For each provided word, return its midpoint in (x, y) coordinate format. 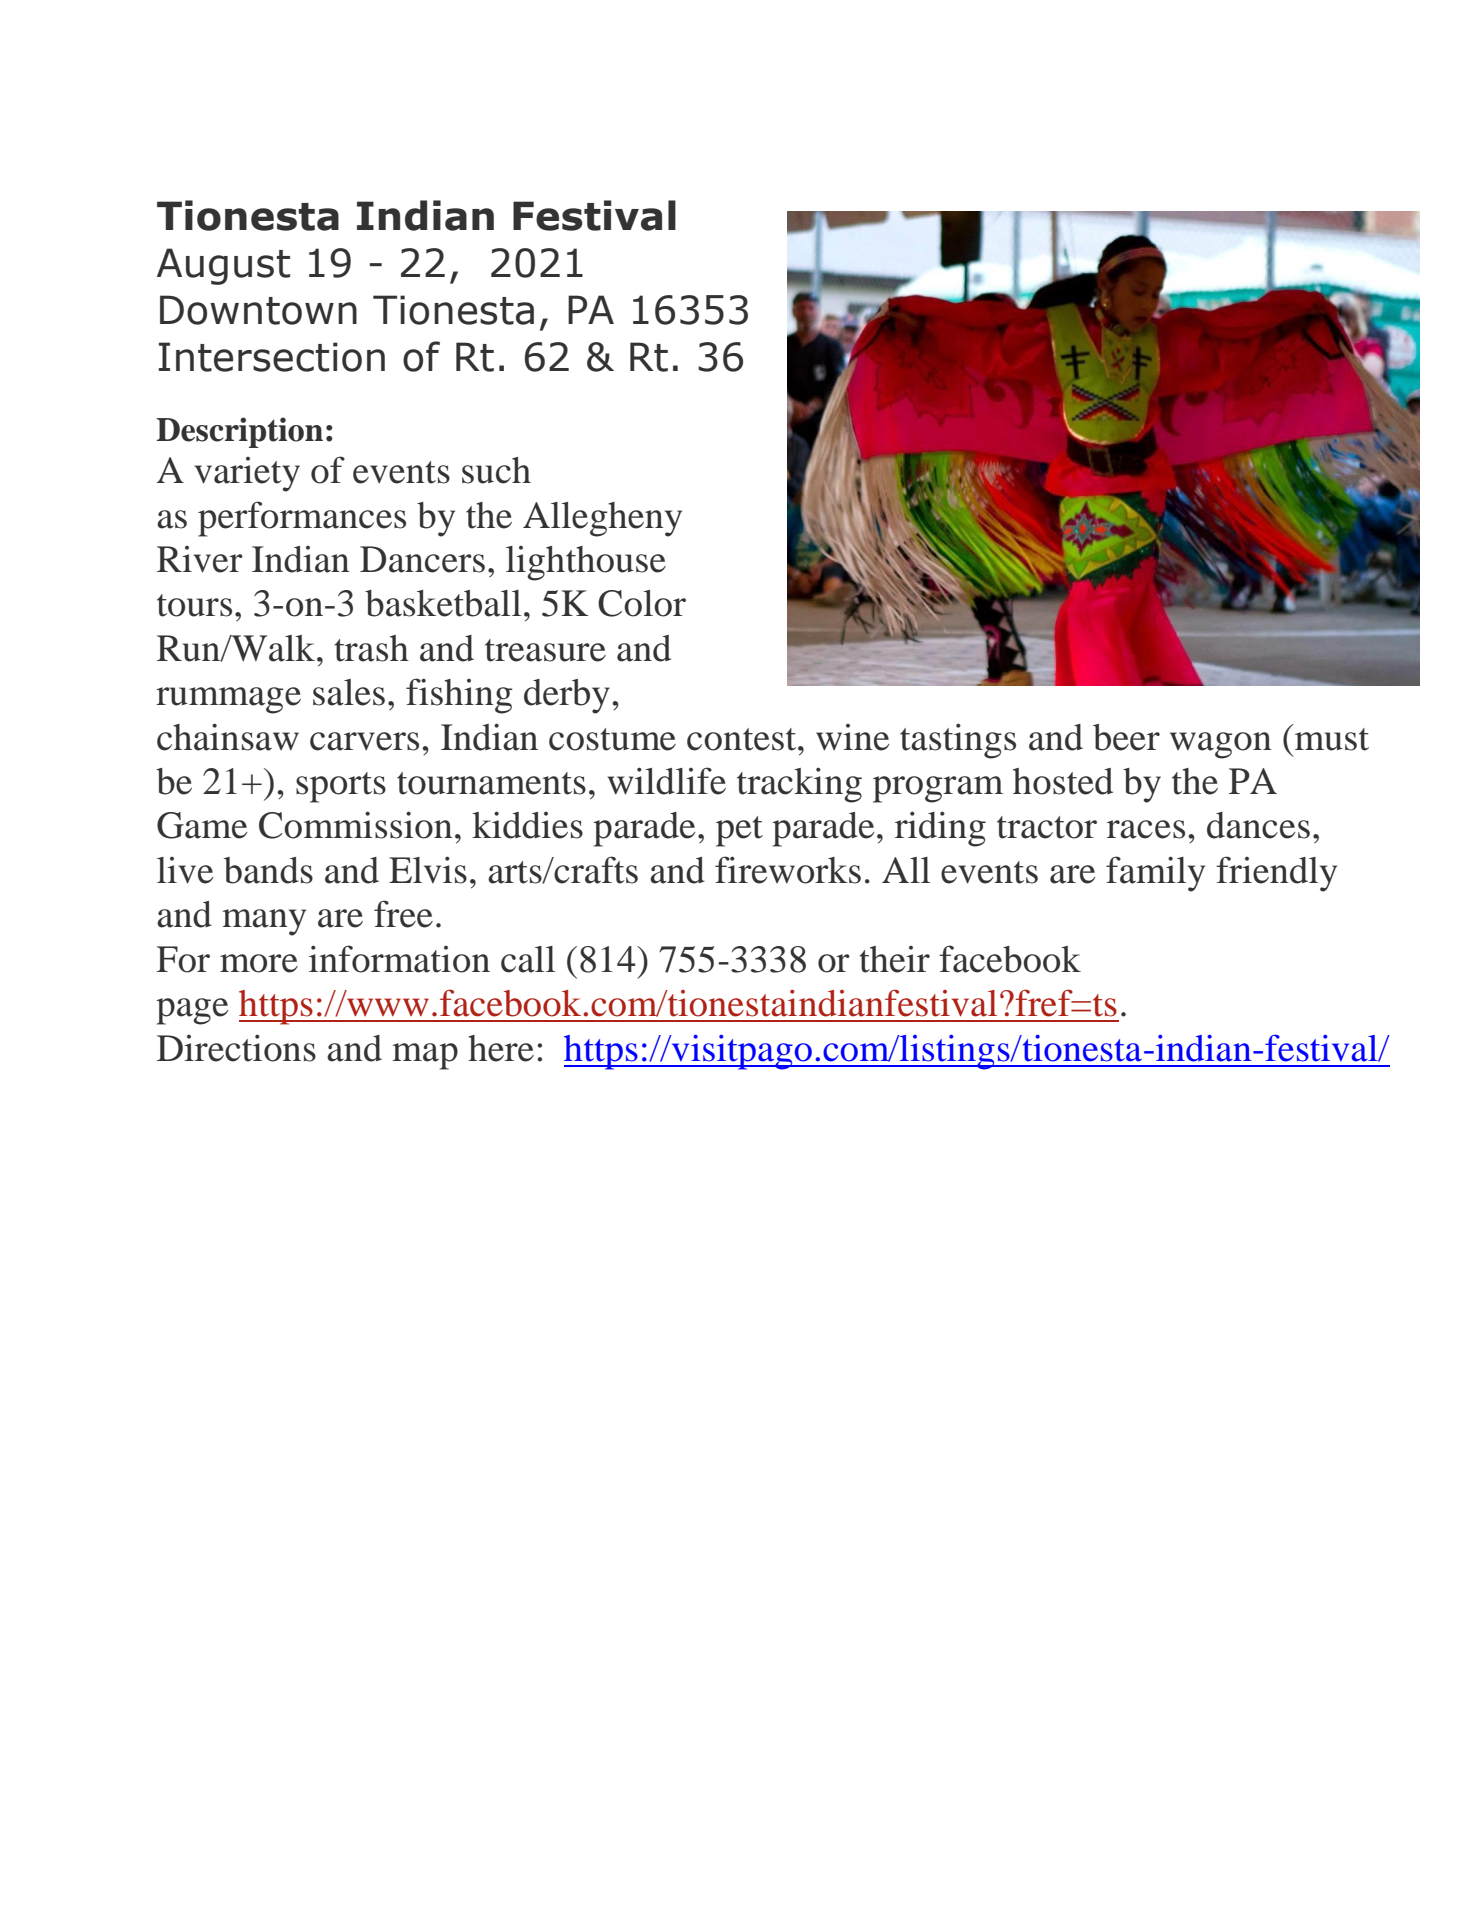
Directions (236, 1048)
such (496, 470)
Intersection (272, 357)
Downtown (258, 310)
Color (642, 603)
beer (1126, 737)
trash (371, 648)
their (894, 959)
